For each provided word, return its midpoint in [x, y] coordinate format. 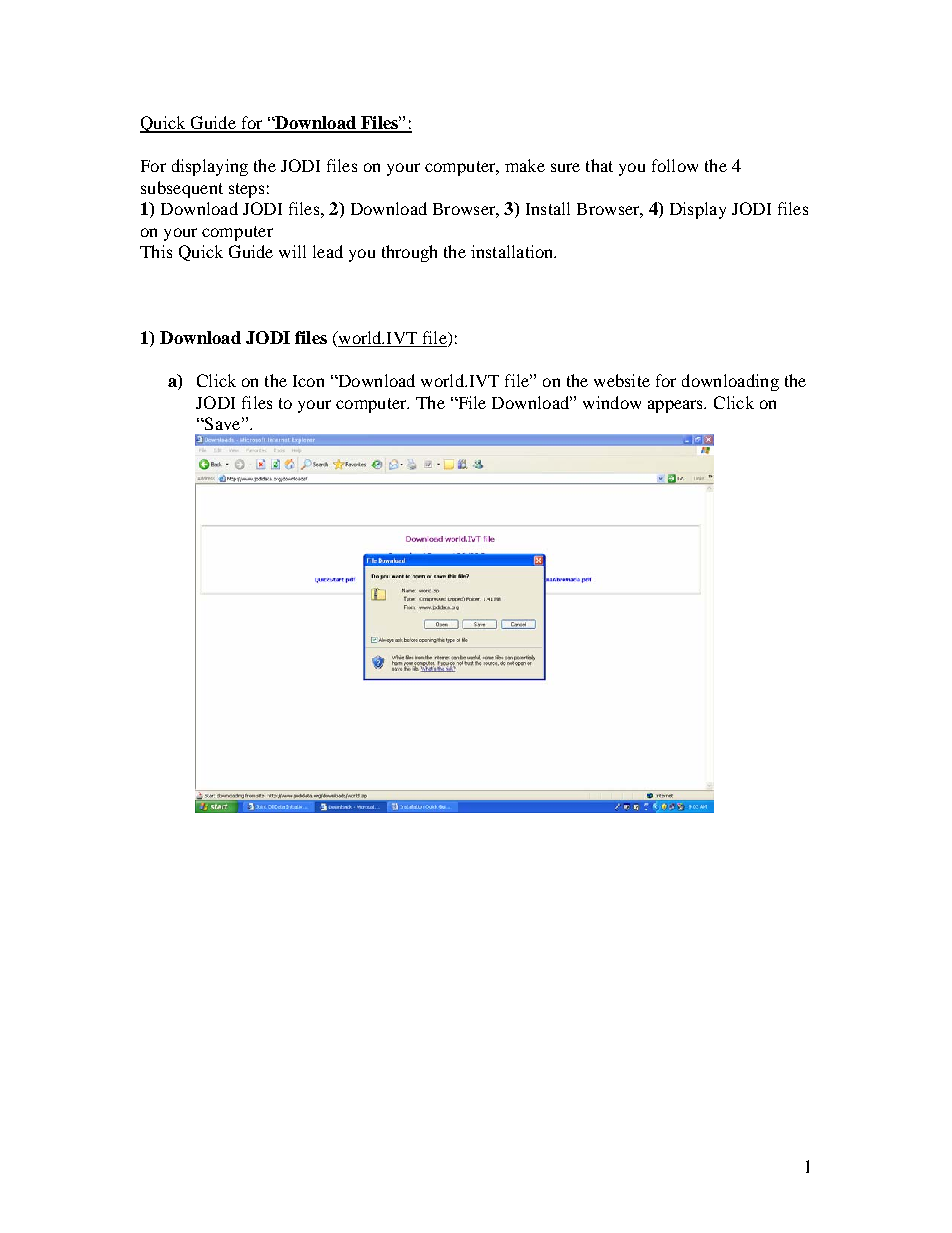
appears [677, 406]
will [292, 251]
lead [328, 251]
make [525, 165]
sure [565, 167]
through [409, 253]
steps [246, 190]
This [156, 251]
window [612, 402]
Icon [308, 381]
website [622, 380]
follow [675, 165]
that [599, 165]
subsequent [182, 189]
